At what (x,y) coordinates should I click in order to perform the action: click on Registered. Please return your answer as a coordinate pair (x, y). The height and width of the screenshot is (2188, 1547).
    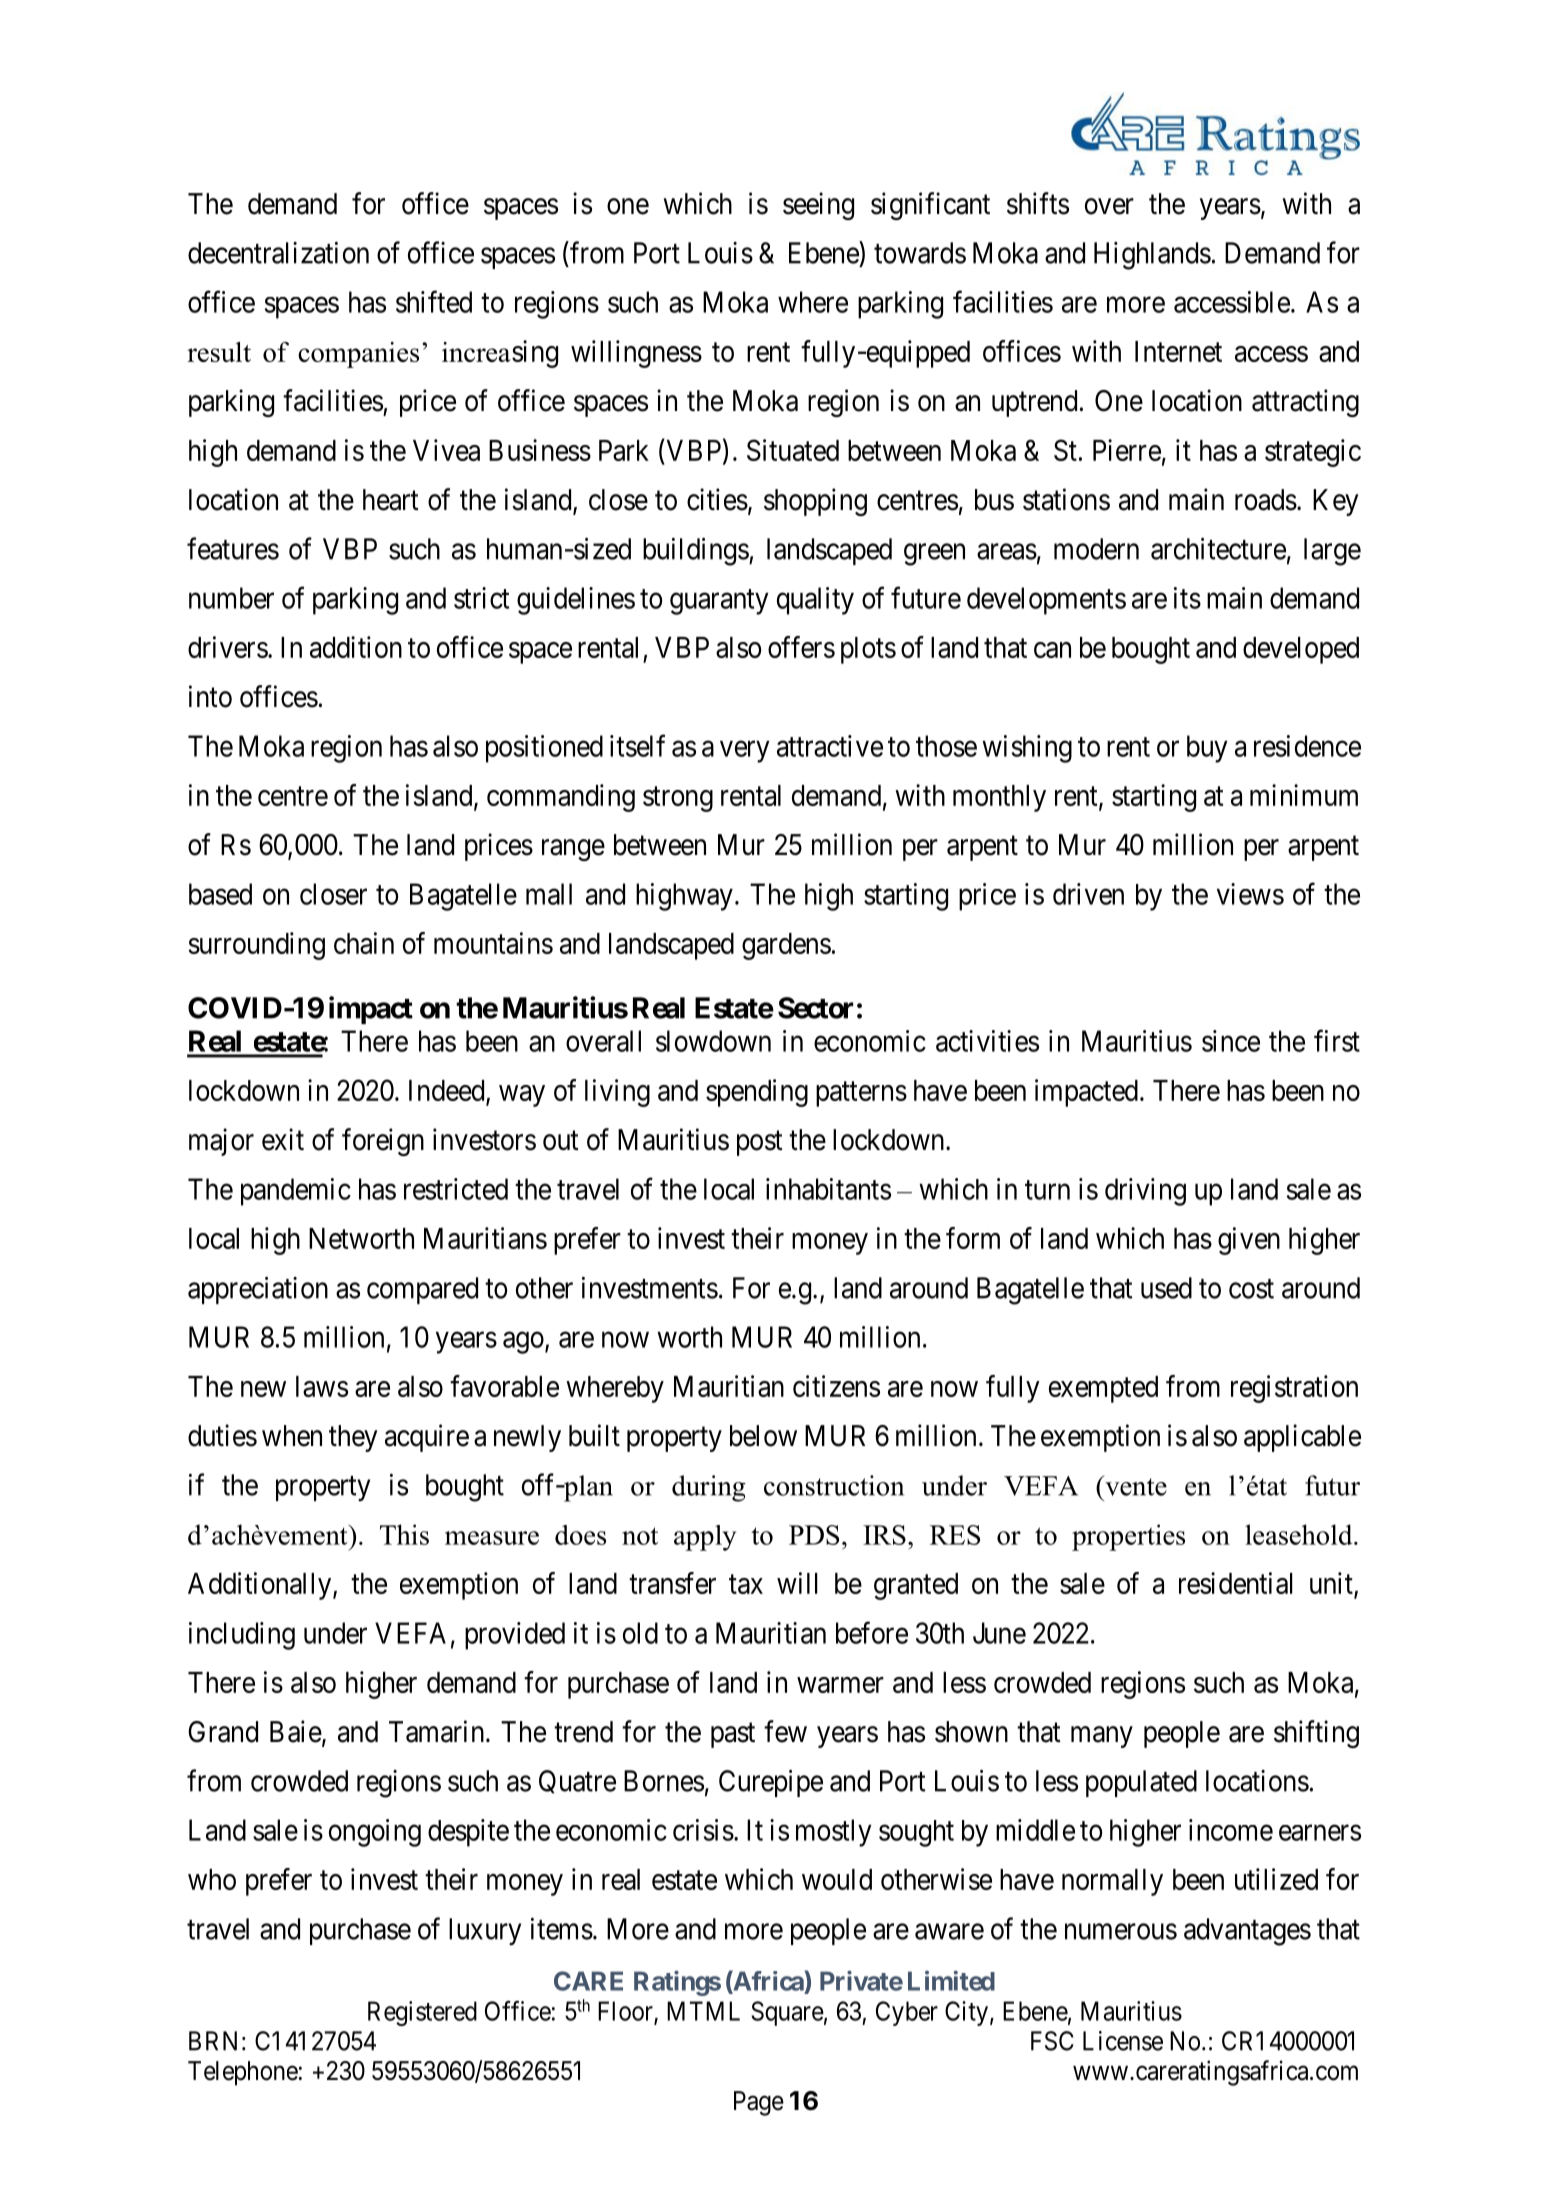
    Looking at the image, I should click on (422, 2013).
